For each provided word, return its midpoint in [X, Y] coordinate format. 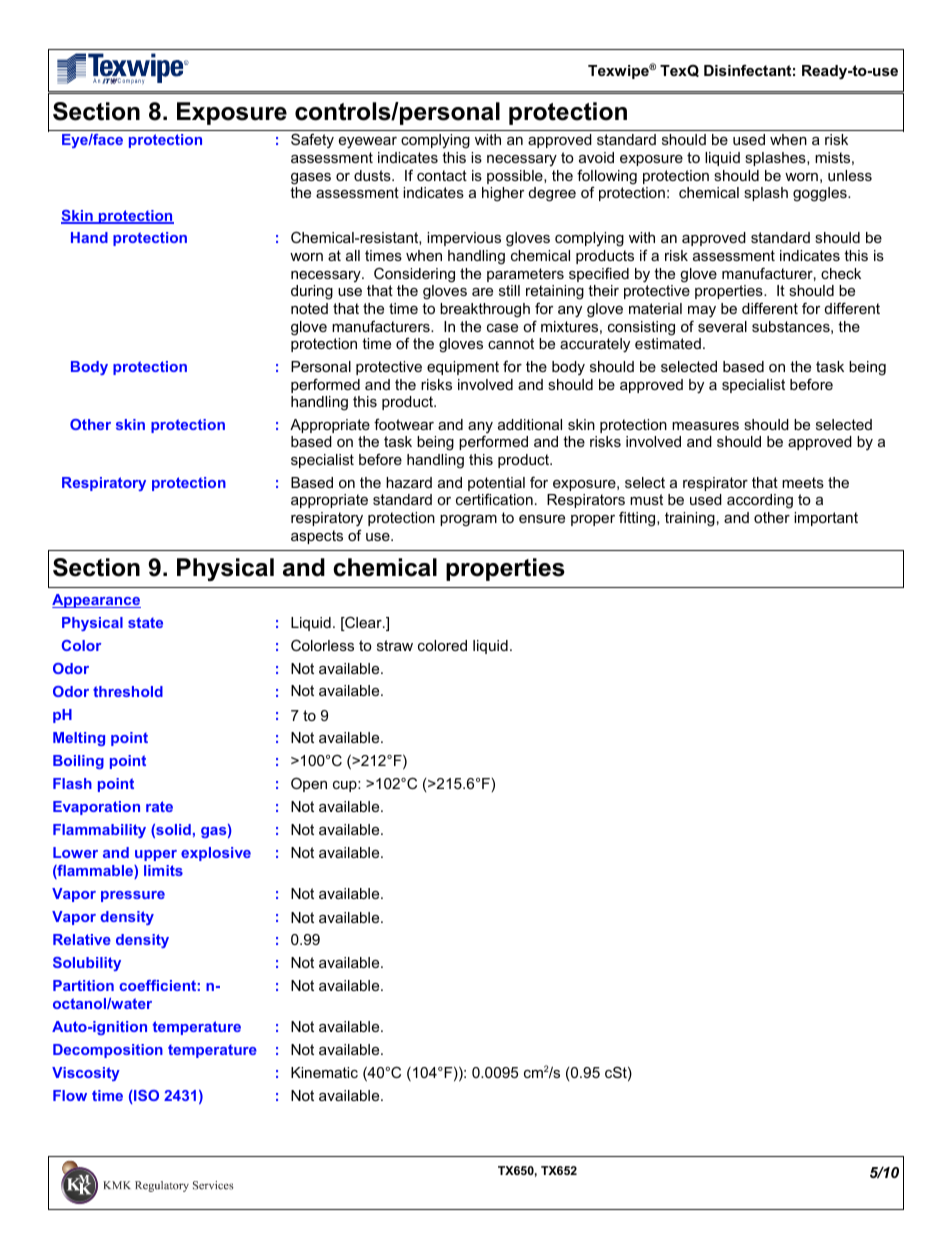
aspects [317, 537]
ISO [145, 1095]
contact [442, 175]
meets [803, 482]
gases [311, 179]
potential [496, 484]
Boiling [78, 762]
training [690, 519]
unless [850, 175]
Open [309, 784]
